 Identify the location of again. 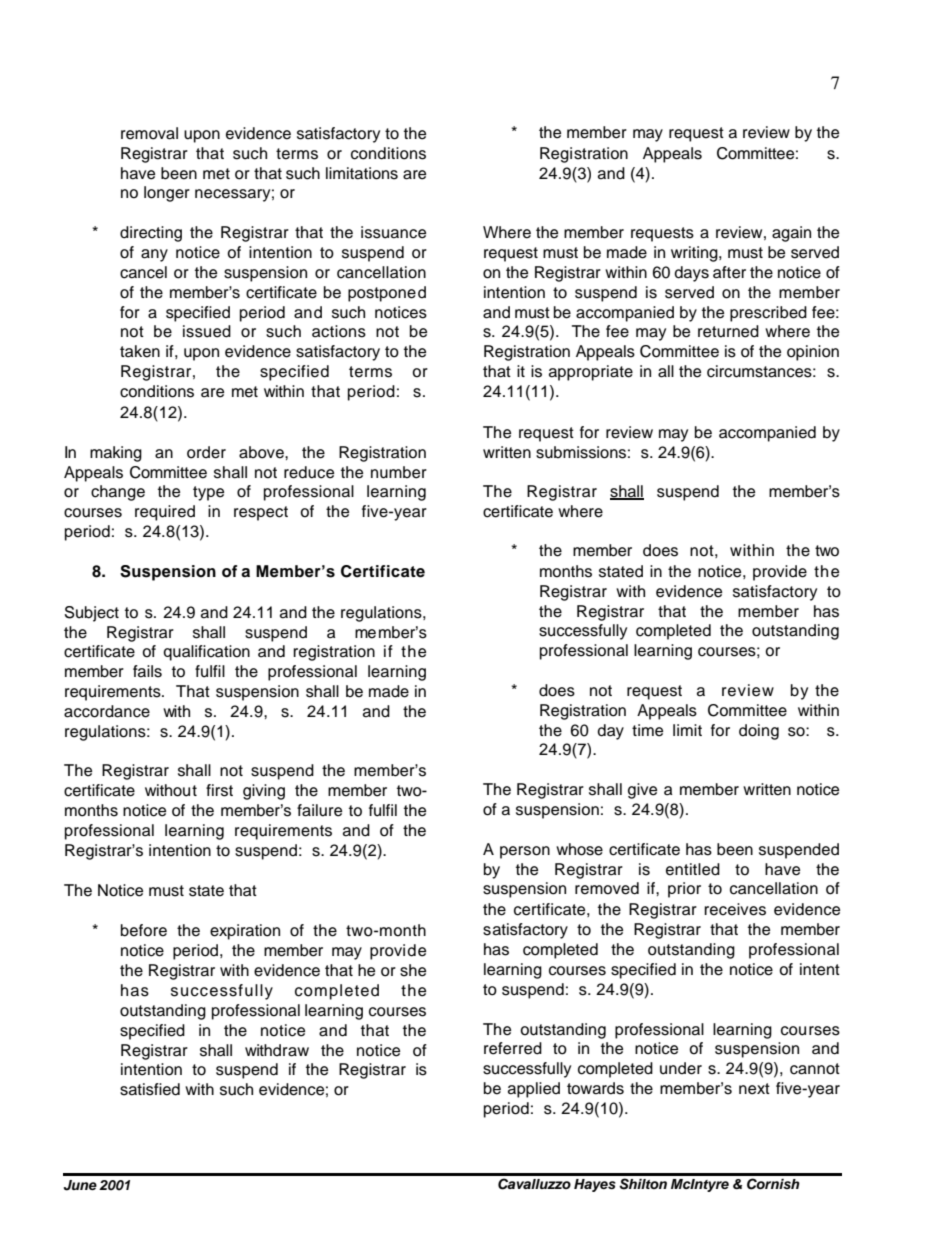
(791, 234).
